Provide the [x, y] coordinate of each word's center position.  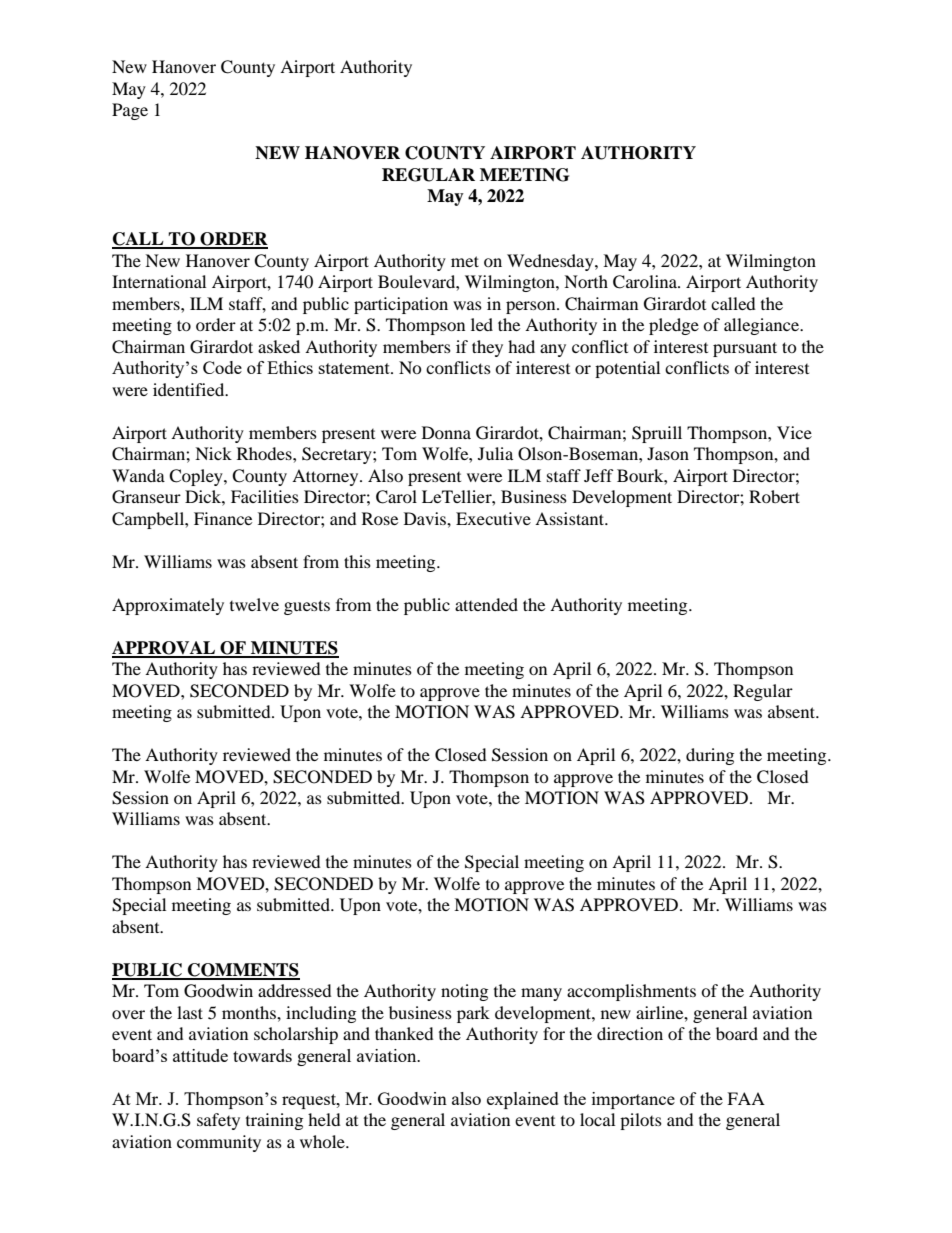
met [465, 261]
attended [486, 604]
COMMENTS [243, 971]
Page [130, 111]
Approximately [168, 606]
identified [190, 389]
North [586, 281]
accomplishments [631, 992]
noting [464, 992]
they [487, 348]
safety [218, 1121]
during [710, 756]
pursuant [745, 349]
